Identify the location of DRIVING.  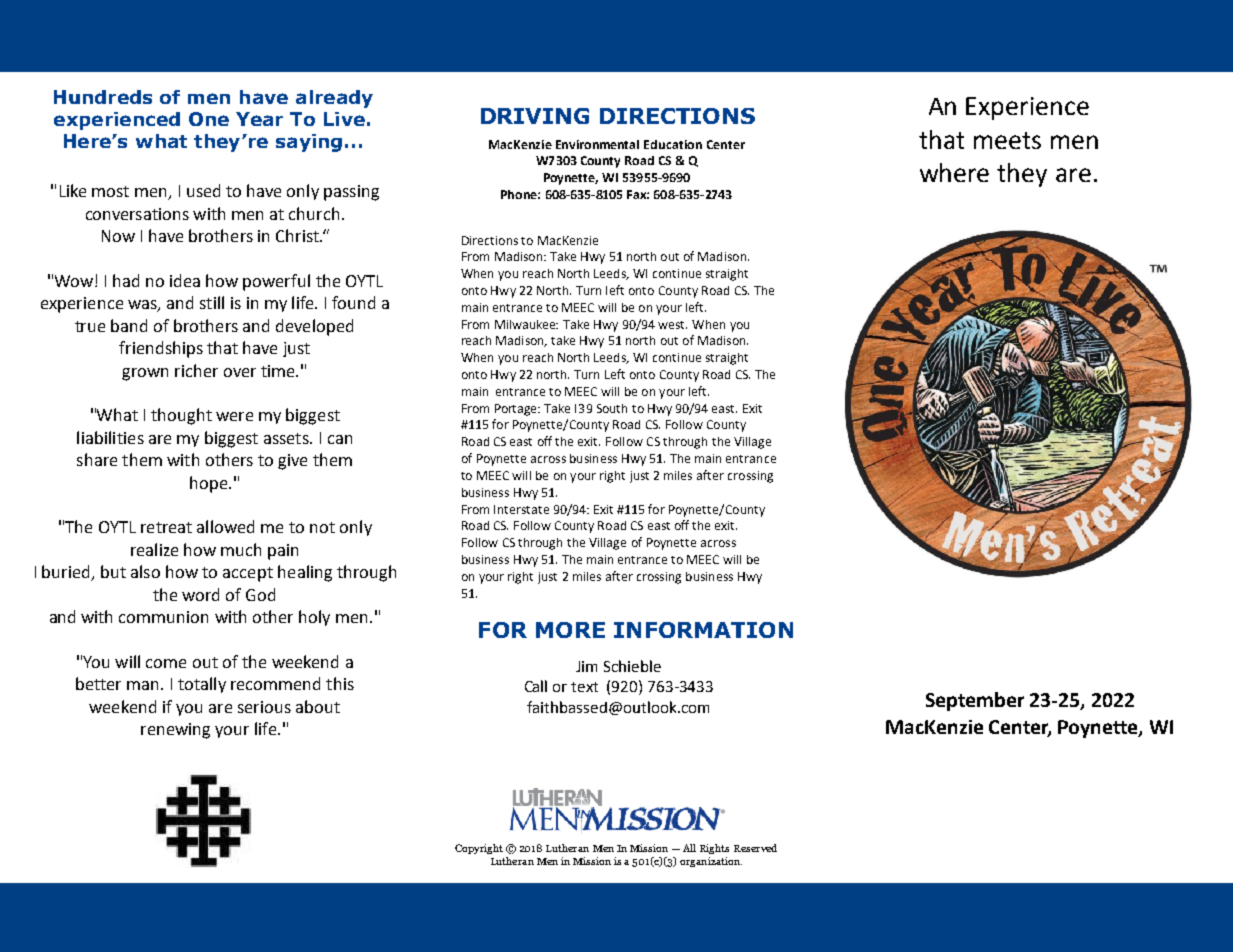
(535, 116).
